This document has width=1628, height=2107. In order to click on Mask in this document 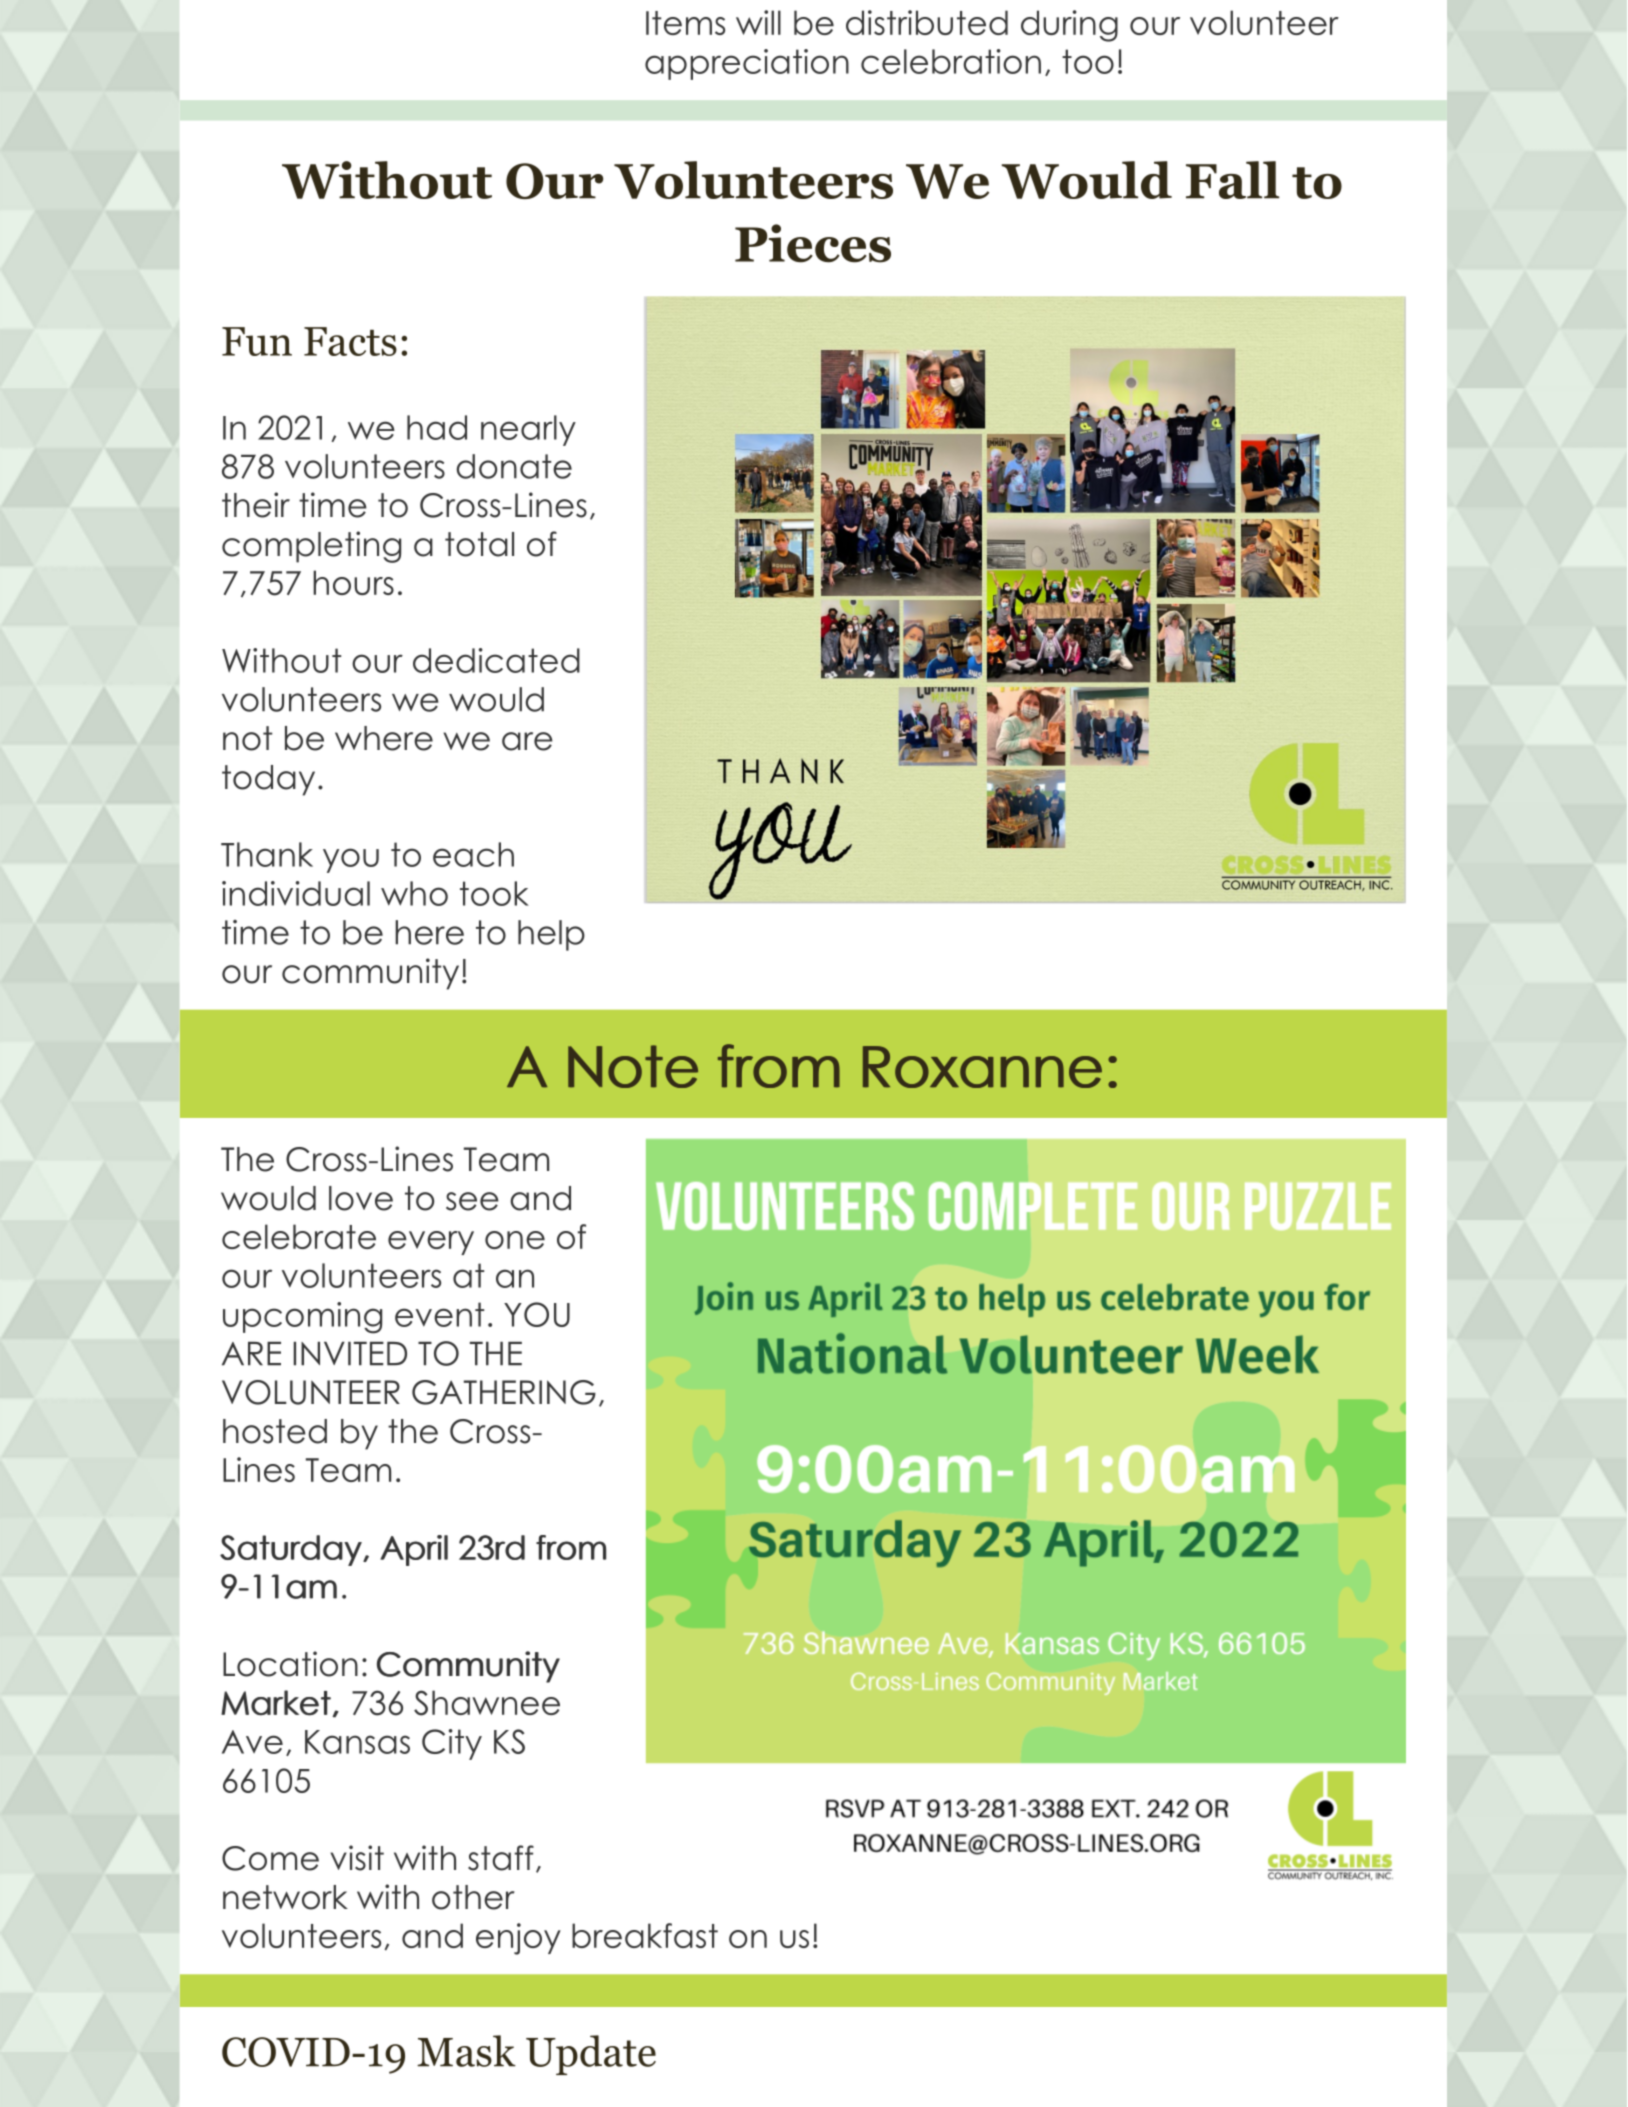, I will do `click(466, 2051)`.
